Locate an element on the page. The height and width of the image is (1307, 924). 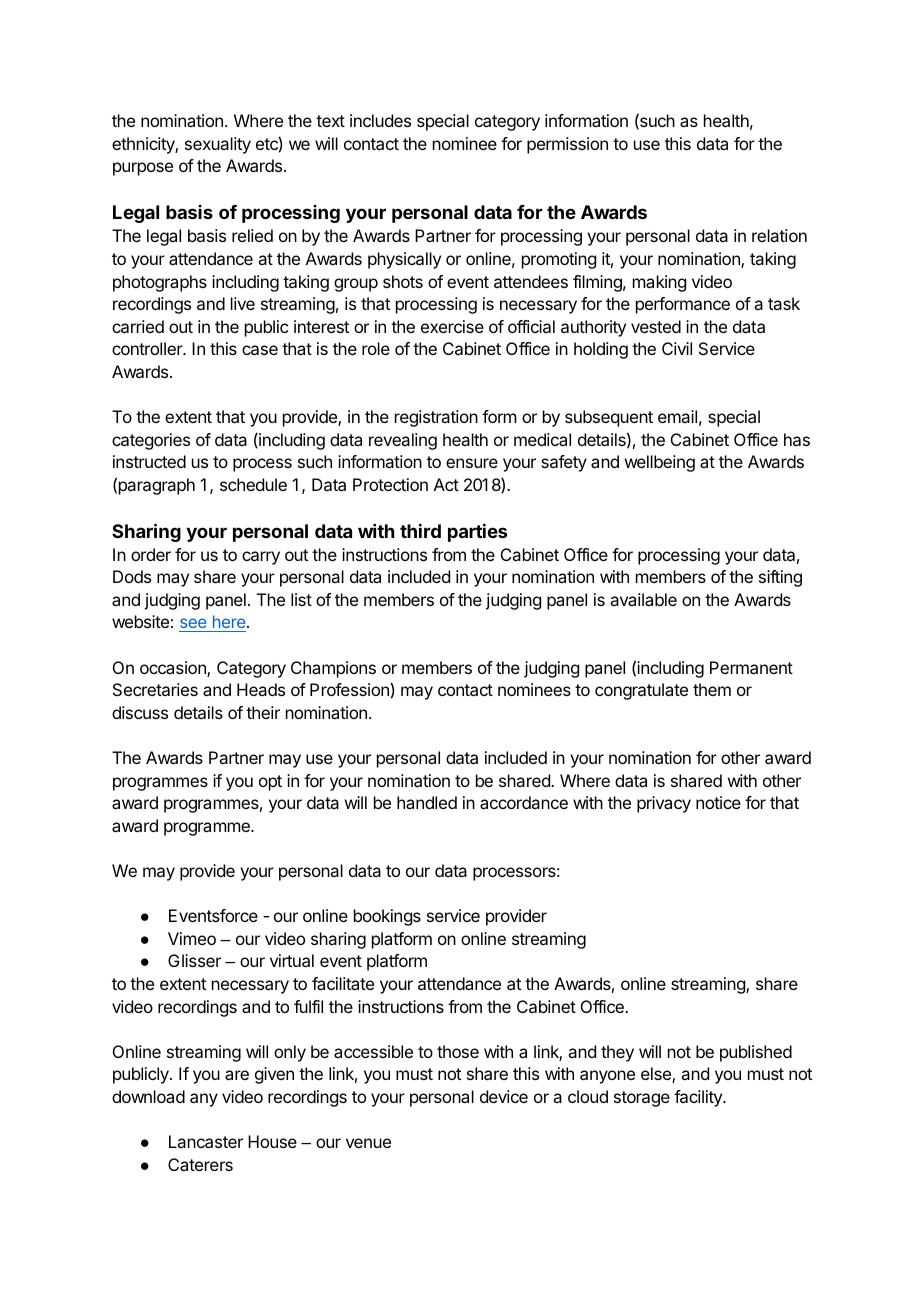
opt is located at coordinates (270, 783).
